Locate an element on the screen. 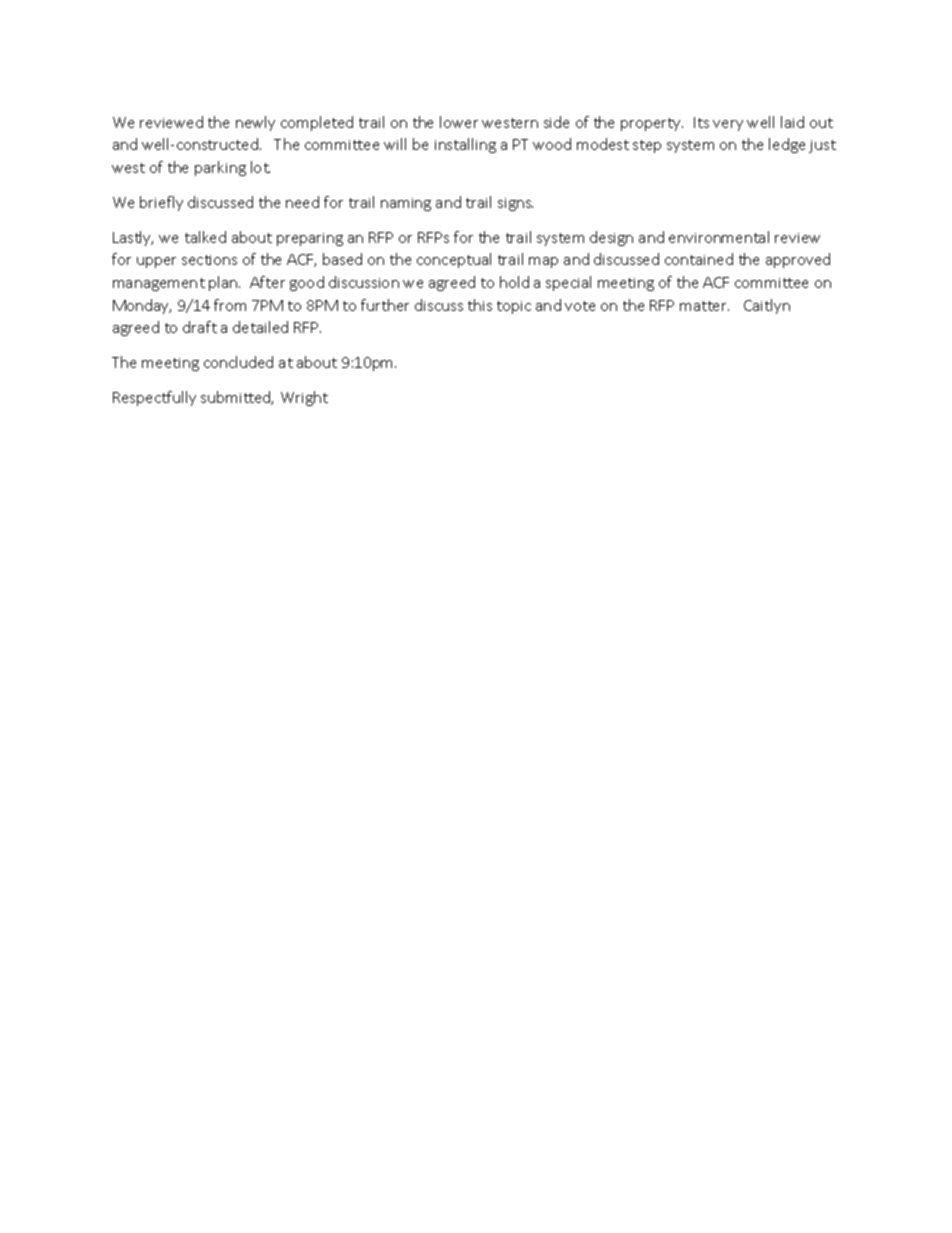  Wright is located at coordinates (304, 398).
